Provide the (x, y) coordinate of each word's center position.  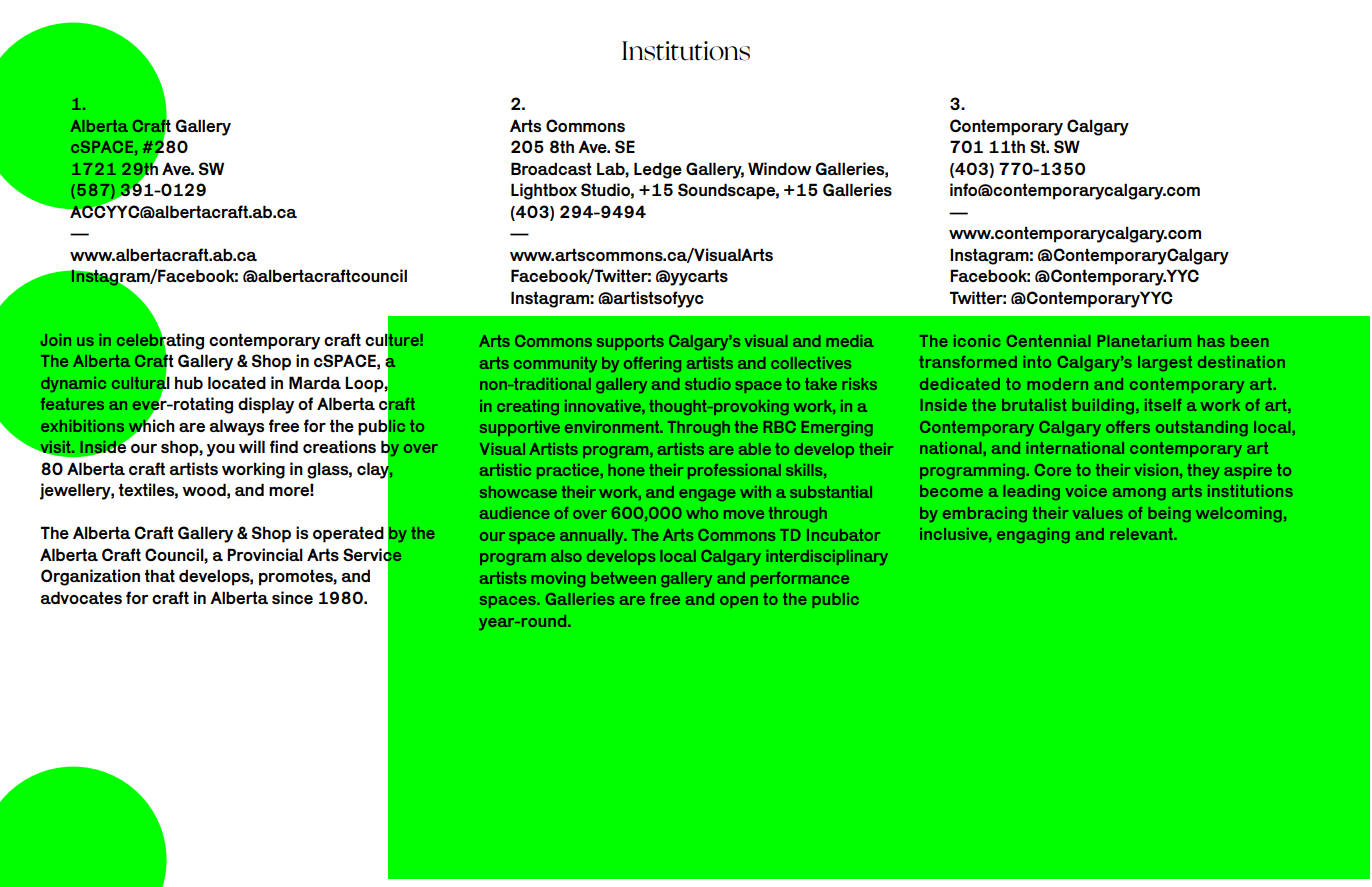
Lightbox (544, 191)
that (160, 575)
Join (56, 340)
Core (1053, 470)
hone (626, 470)
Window (779, 168)
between (623, 578)
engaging (1033, 535)
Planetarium (1144, 341)
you (221, 450)
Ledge (658, 170)
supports (630, 342)
